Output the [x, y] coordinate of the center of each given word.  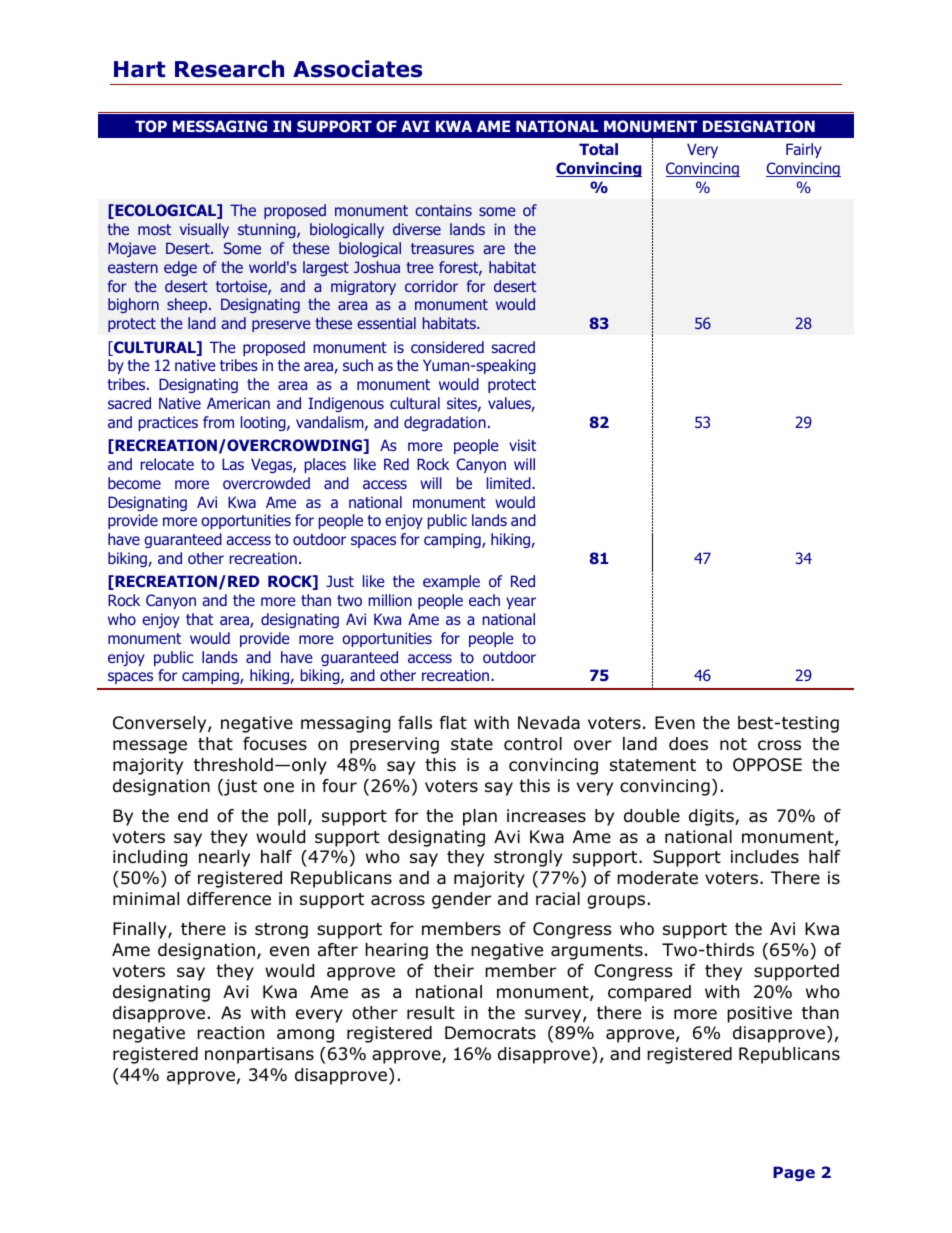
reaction [230, 1033]
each [484, 600]
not [733, 744]
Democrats [490, 1033]
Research [229, 69]
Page [794, 1173]
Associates [357, 69]
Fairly [804, 150]
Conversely [161, 724]
